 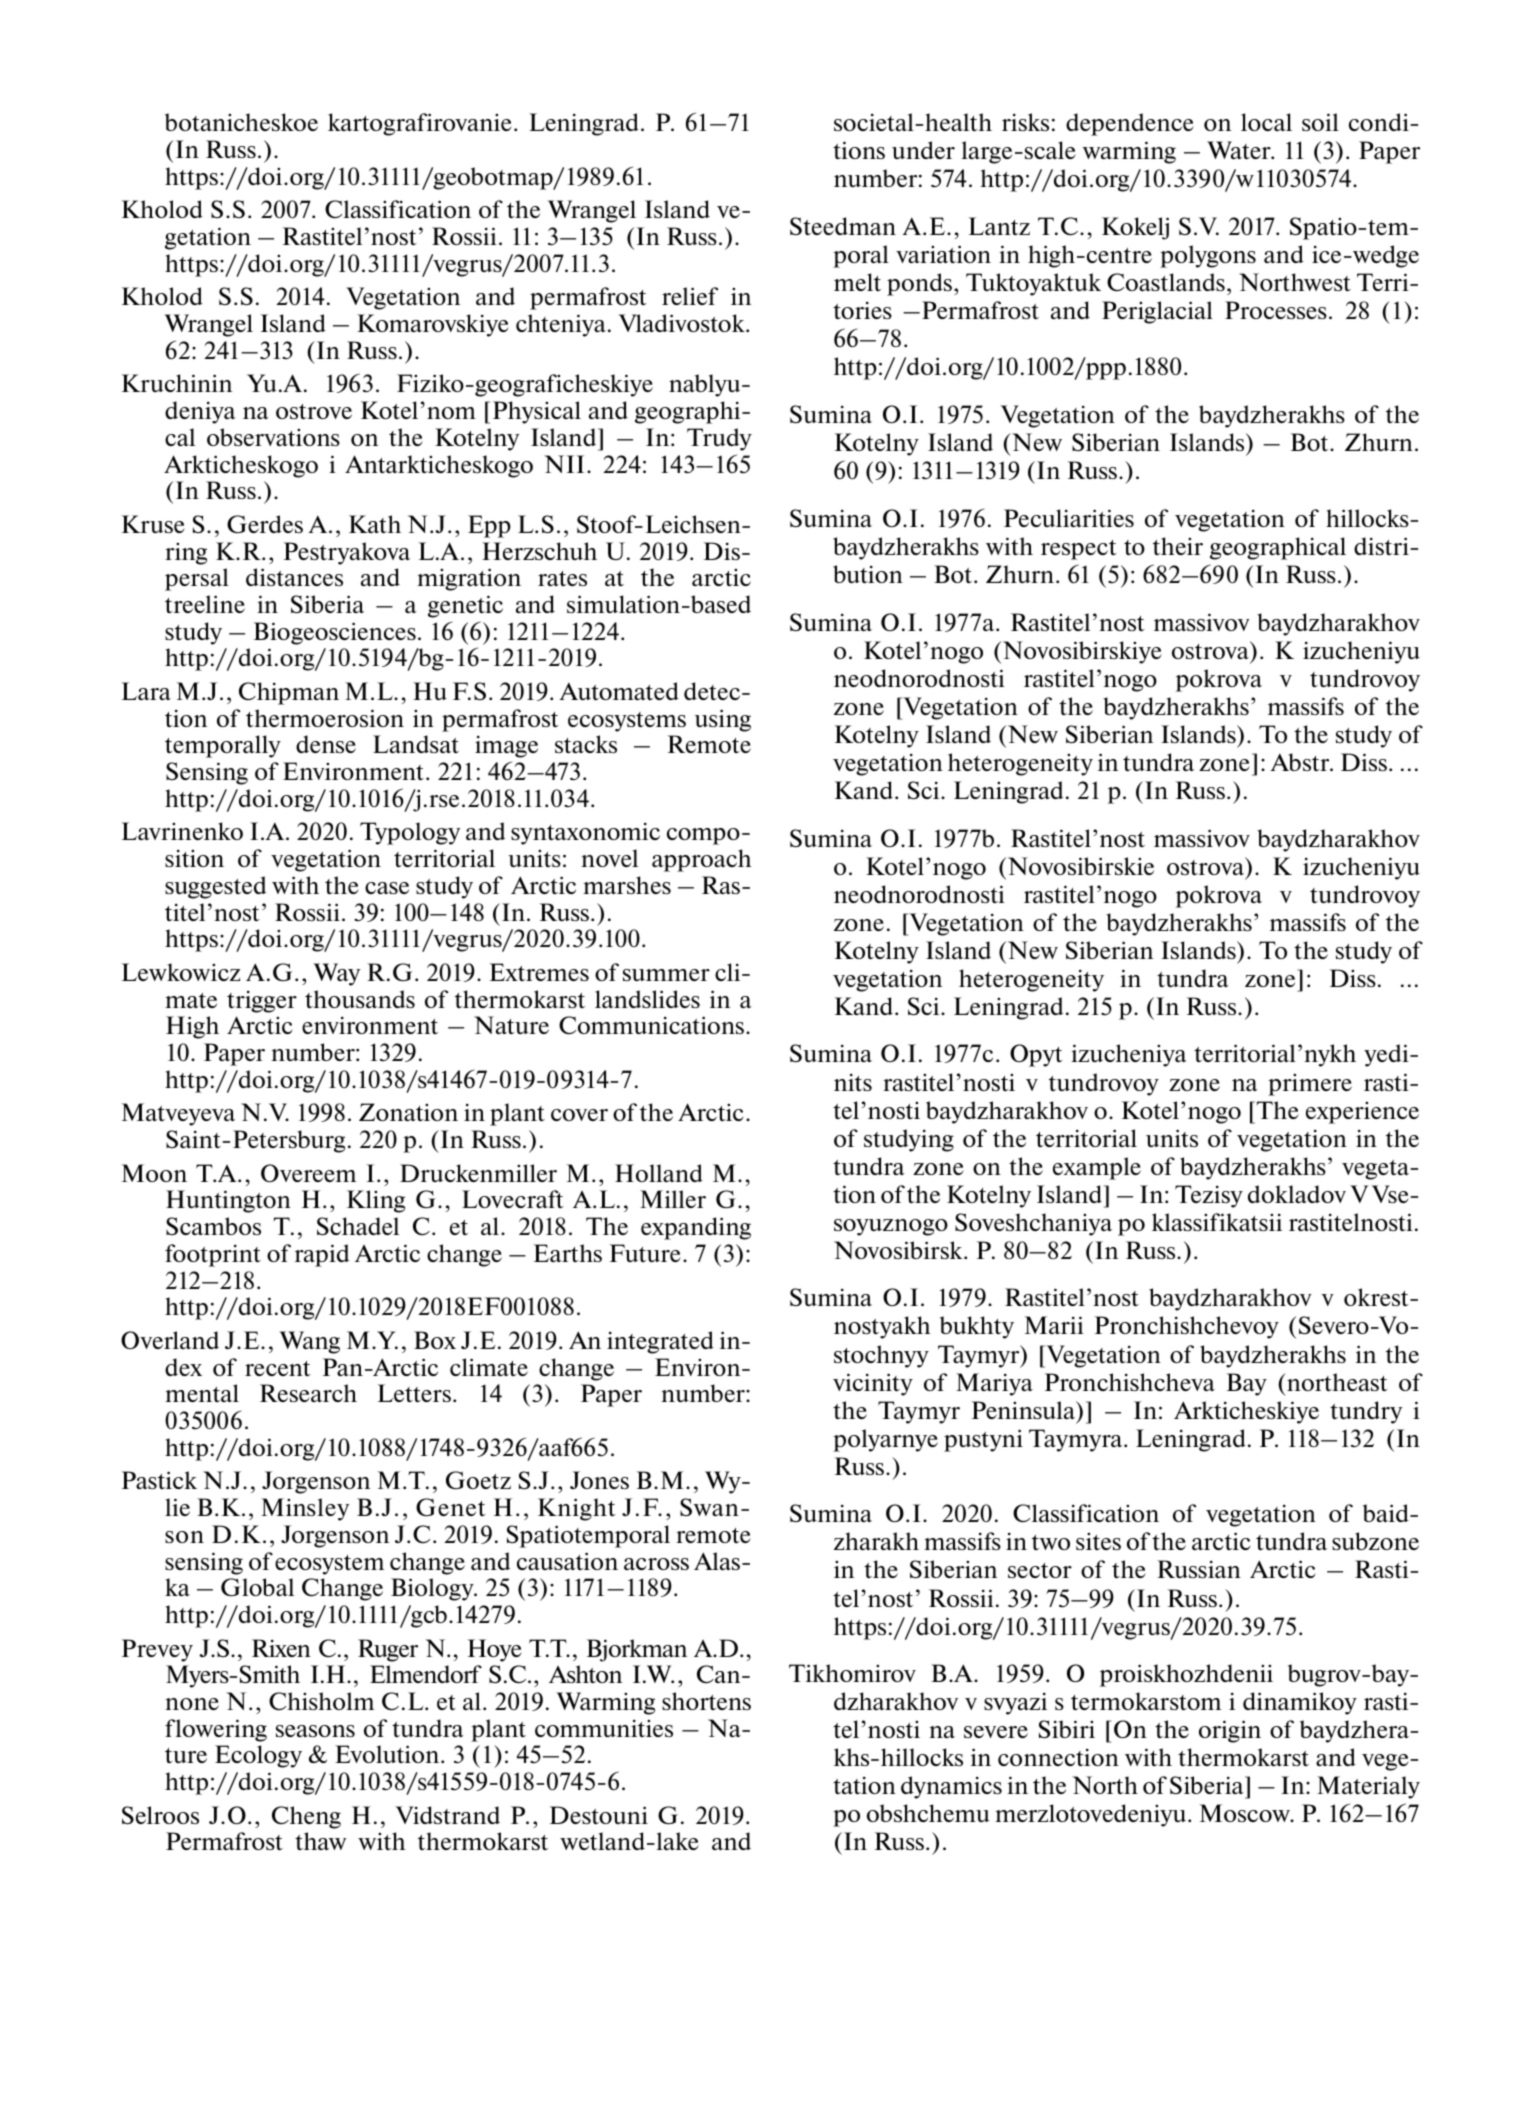 I want to click on rates, so click(x=562, y=578).
